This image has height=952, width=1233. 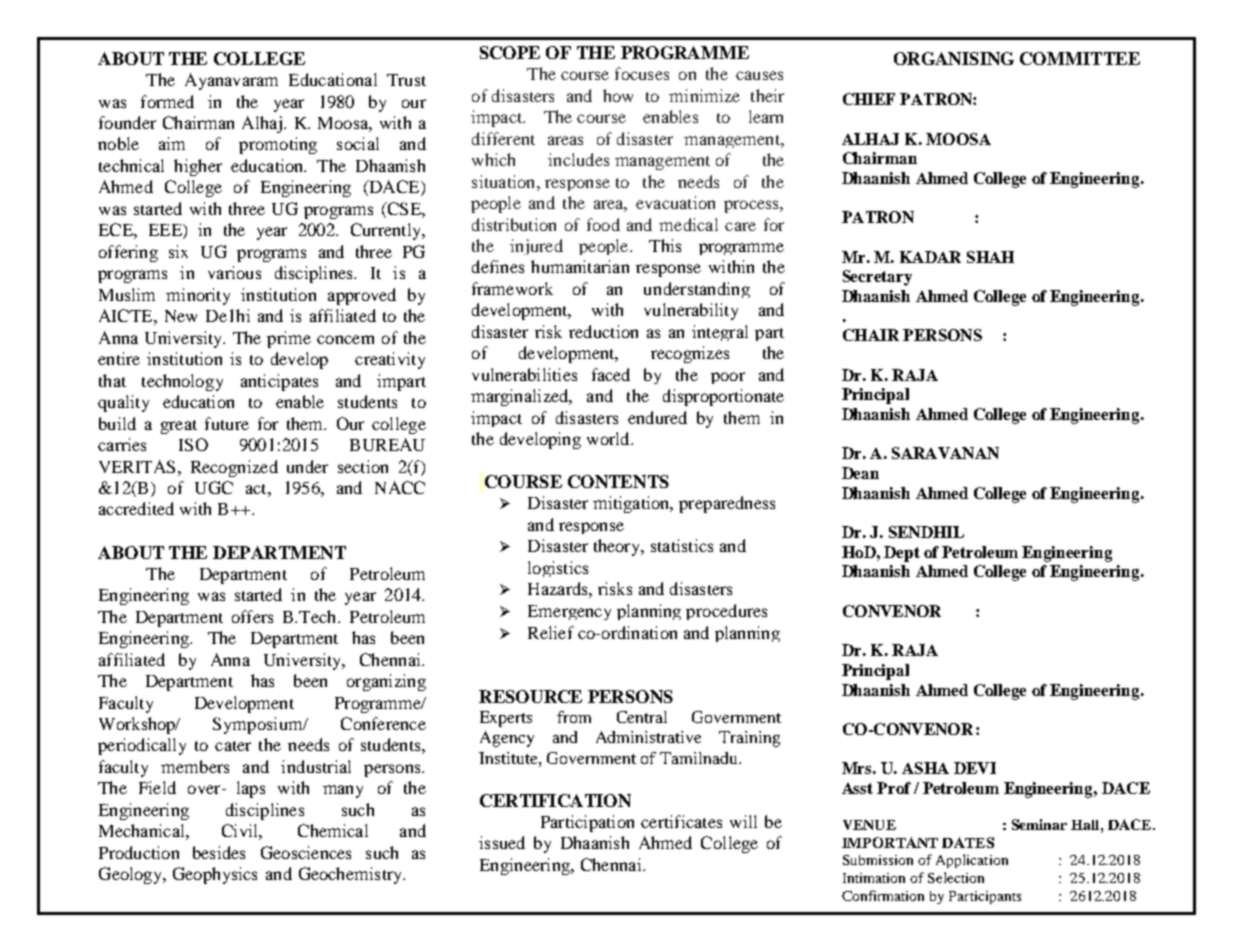 What do you see at coordinates (259, 725) in the image?
I see `Symposium` at bounding box center [259, 725].
